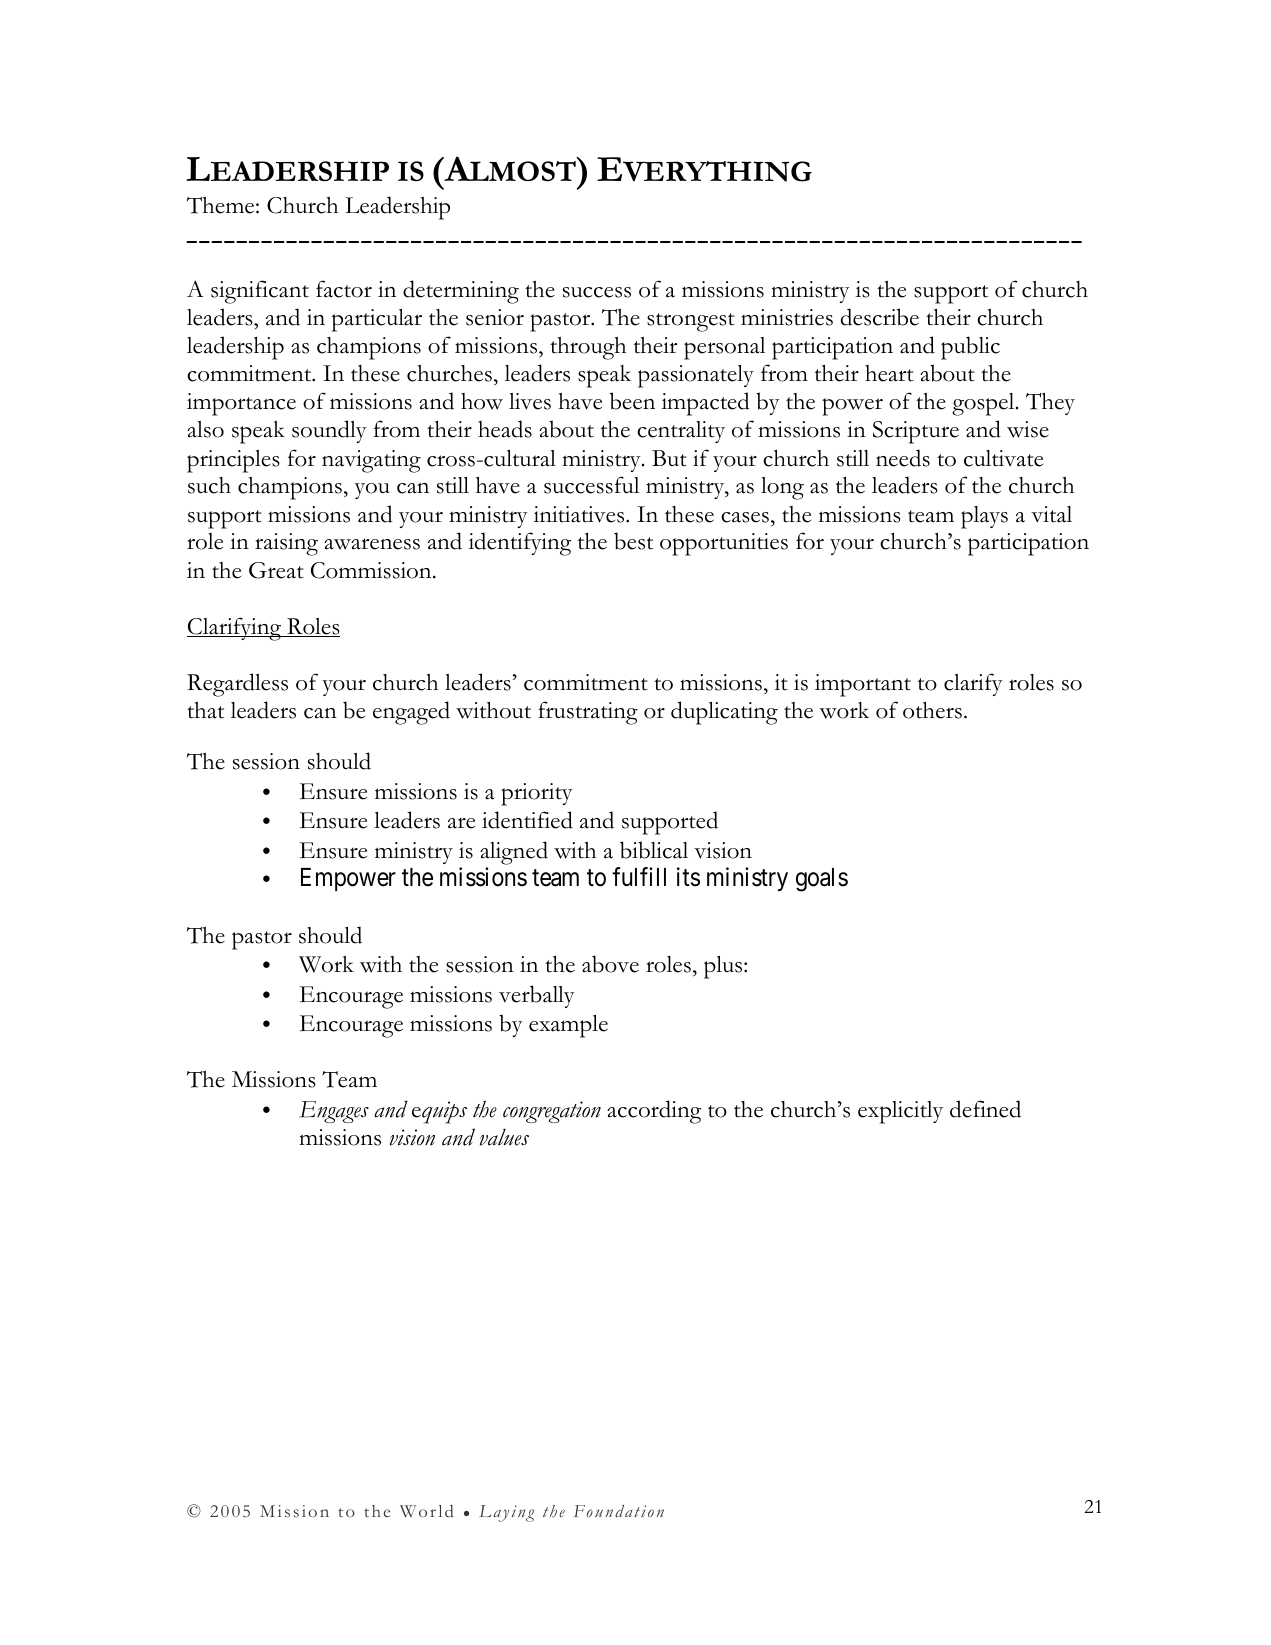 The width and height of the document is (1271, 1645). What do you see at coordinates (654, 1112) in the document?
I see `according` at bounding box center [654, 1112].
